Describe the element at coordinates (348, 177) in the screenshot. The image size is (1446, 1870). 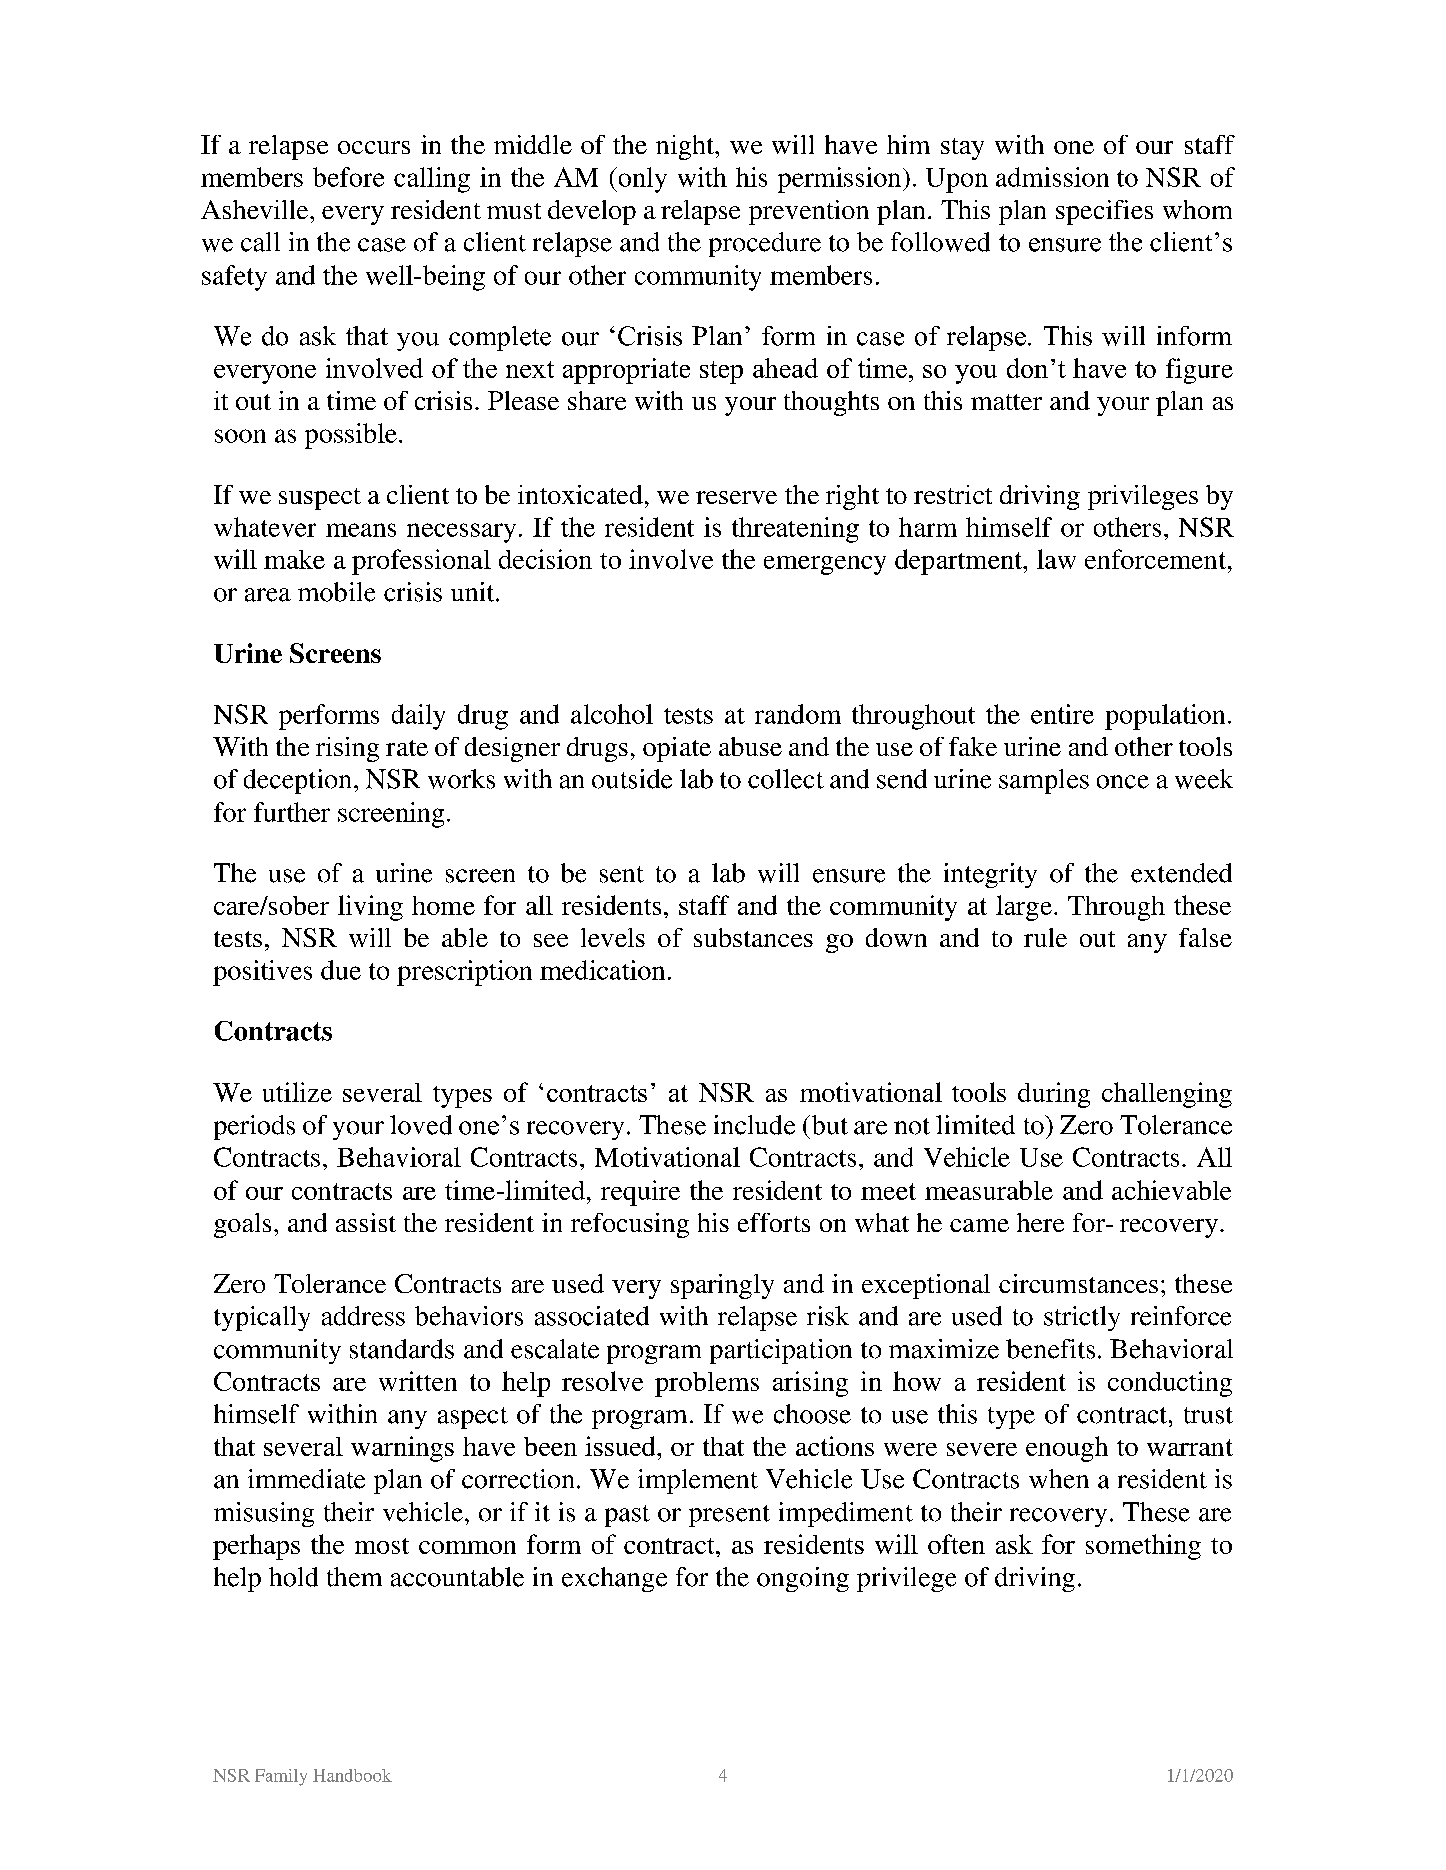
I see `before` at that location.
